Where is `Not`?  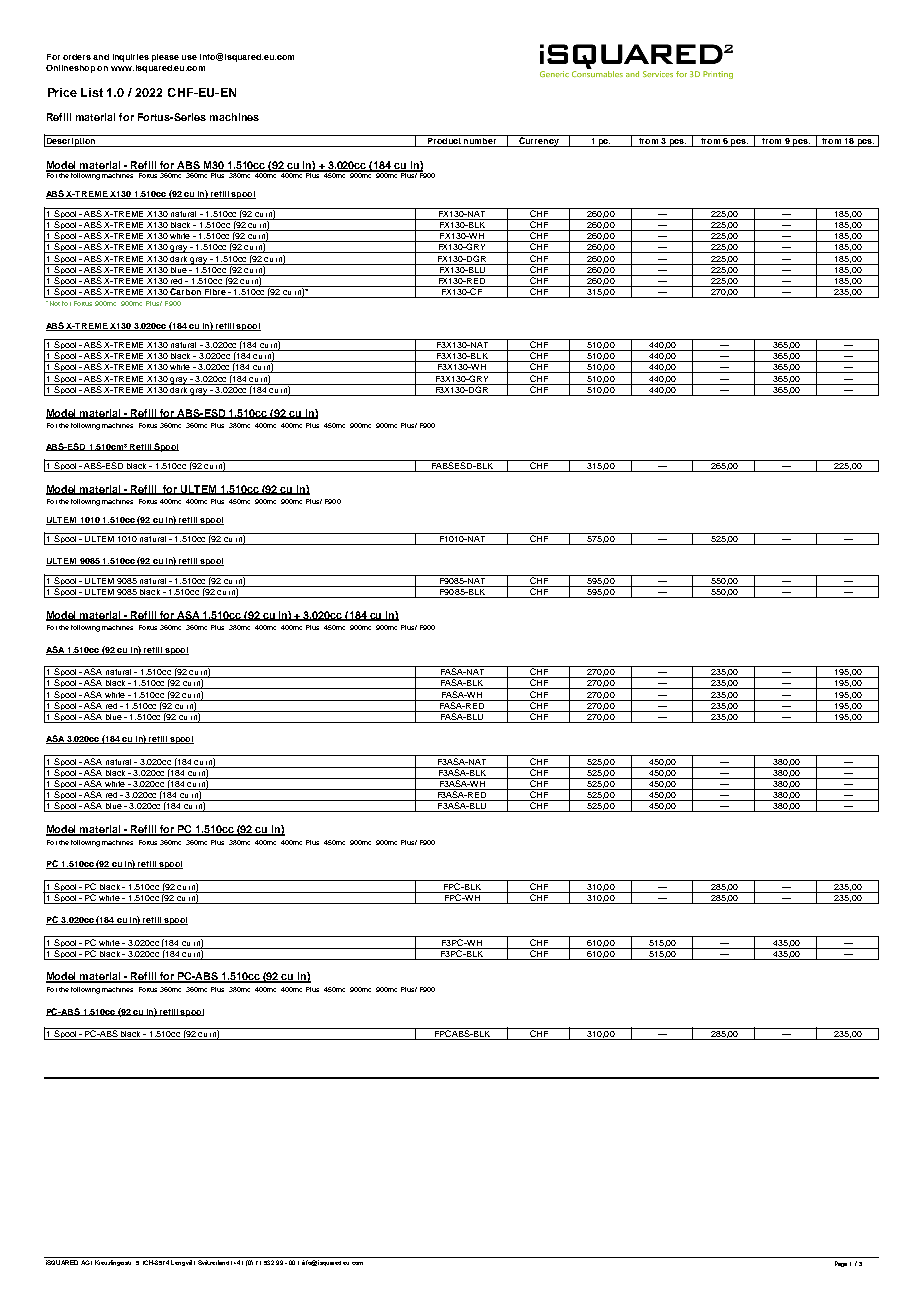 Not is located at coordinates (53, 303).
